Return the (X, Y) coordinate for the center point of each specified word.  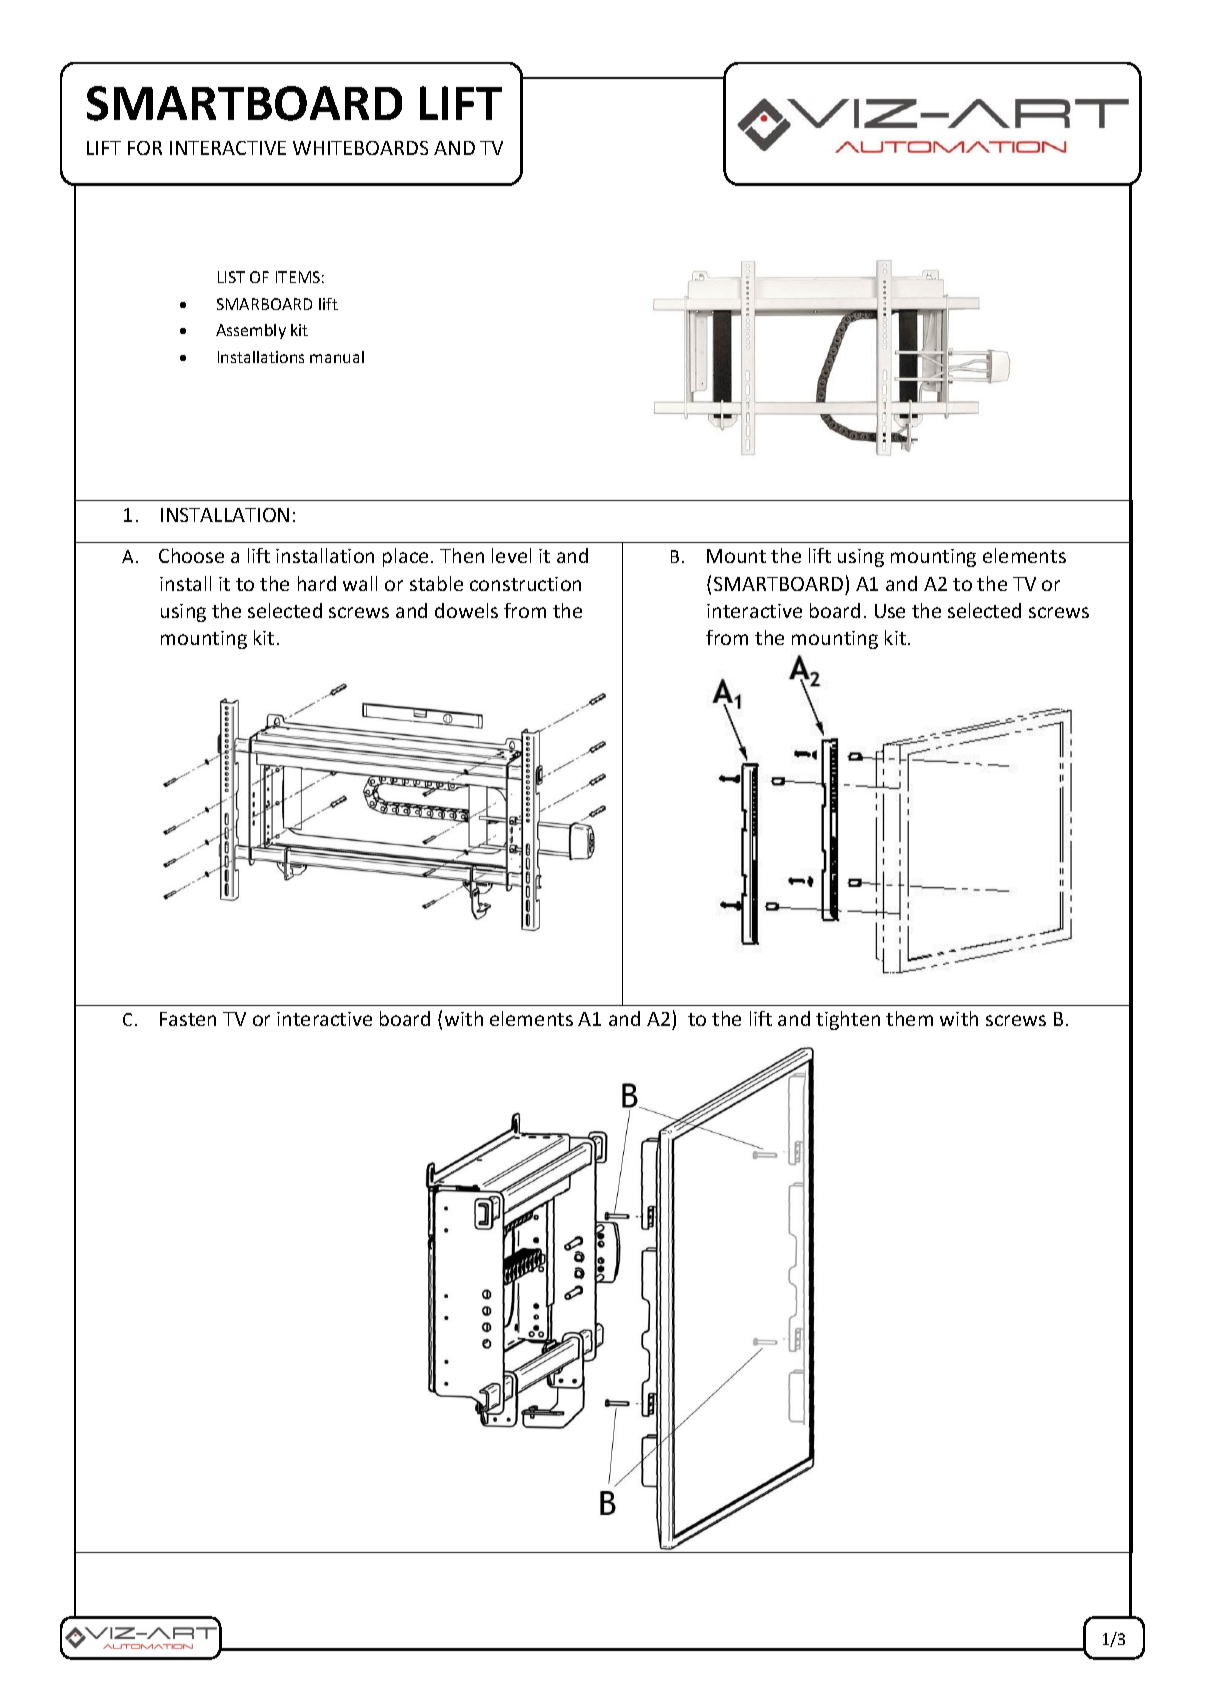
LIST (231, 277)
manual (337, 357)
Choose (191, 555)
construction (525, 584)
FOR (145, 148)
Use (890, 611)
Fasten (188, 1019)
